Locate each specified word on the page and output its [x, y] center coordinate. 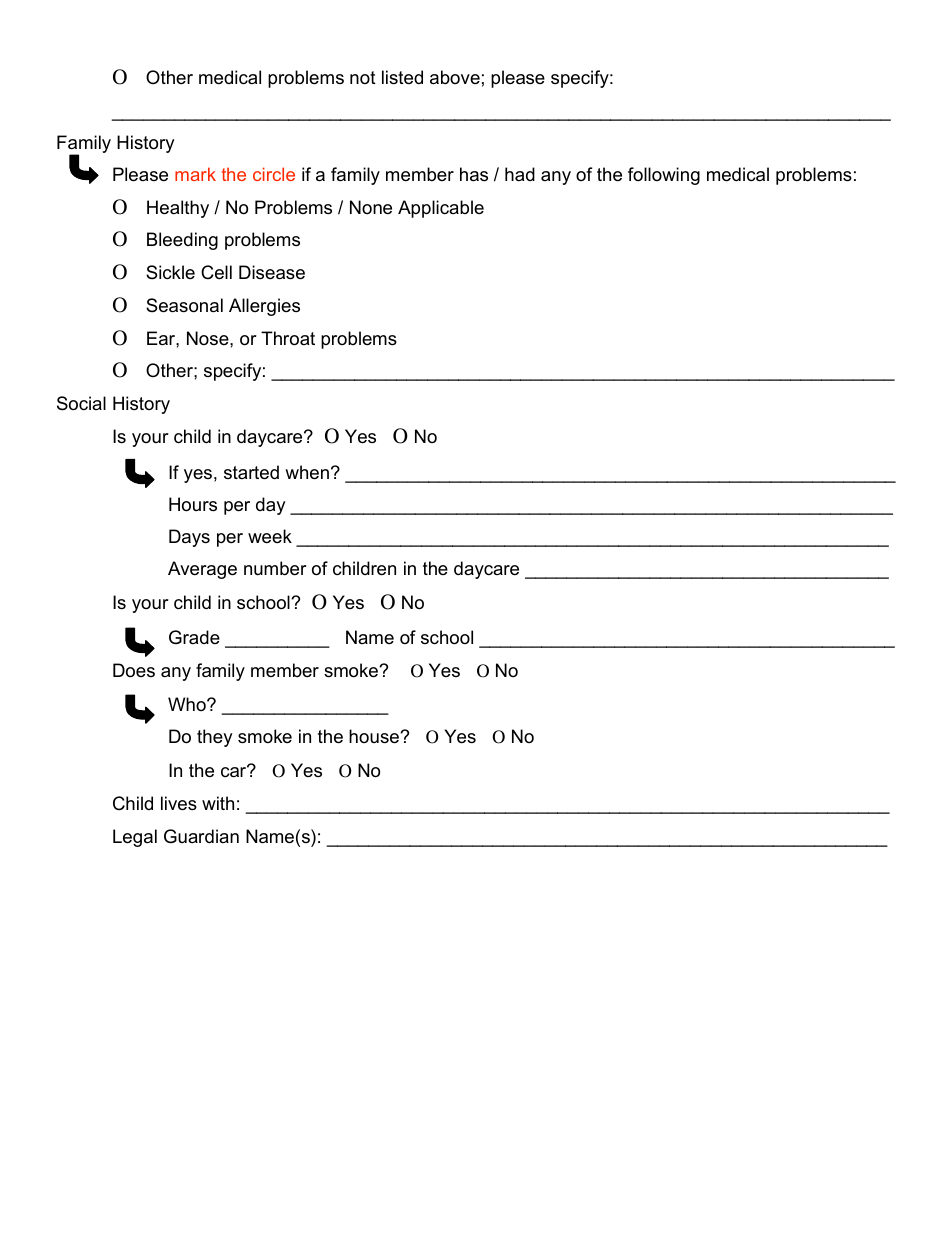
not [363, 77]
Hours [193, 504]
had [520, 174]
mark [195, 174]
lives [179, 803]
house [375, 736]
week [270, 536]
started [251, 472]
